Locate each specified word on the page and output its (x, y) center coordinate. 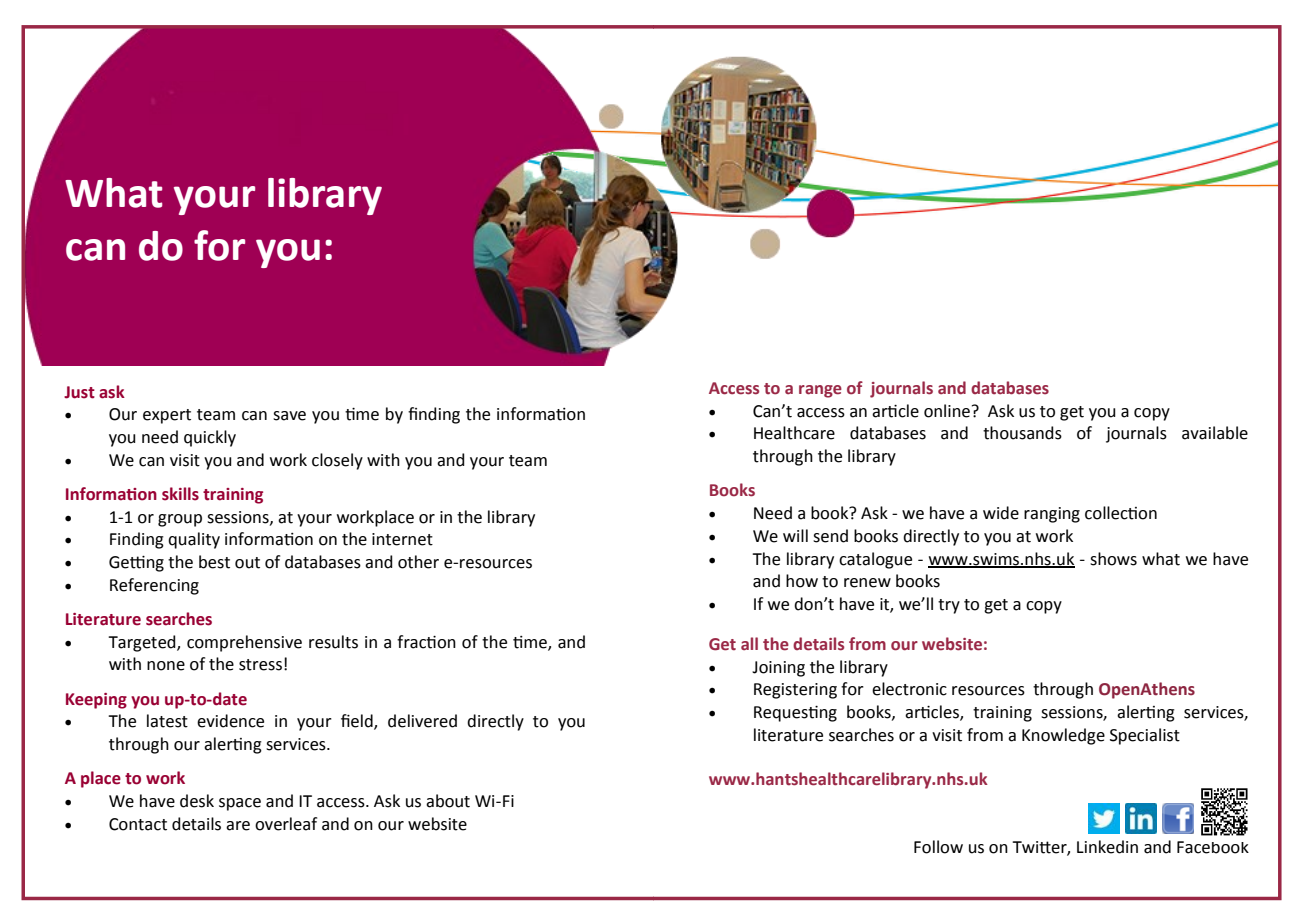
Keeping (96, 701)
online (947, 411)
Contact (138, 824)
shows (1113, 559)
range (820, 391)
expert (167, 416)
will (795, 535)
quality (194, 540)
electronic (909, 689)
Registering (795, 691)
